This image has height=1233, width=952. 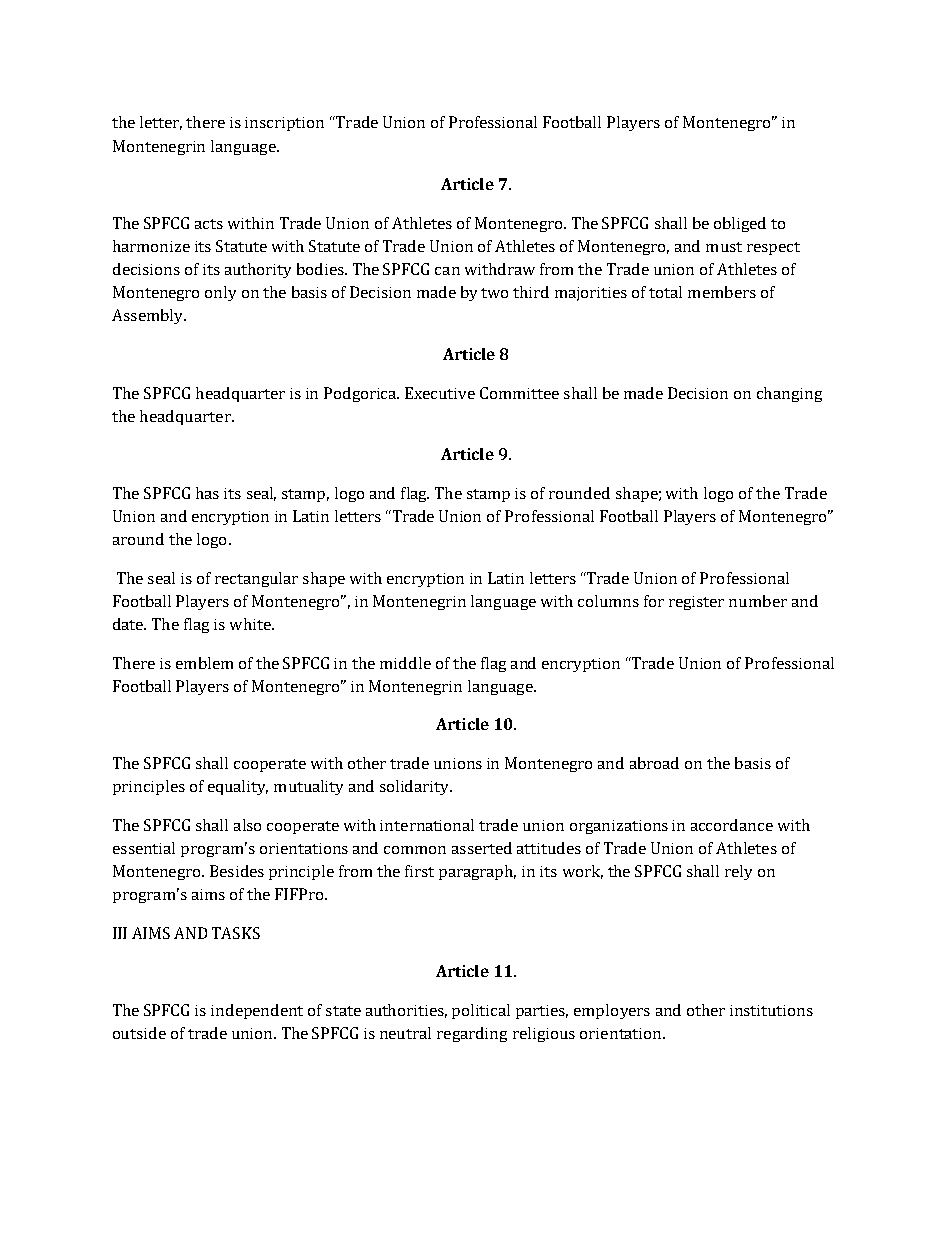 What do you see at coordinates (771, 1010) in the image?
I see `institutions` at bounding box center [771, 1010].
